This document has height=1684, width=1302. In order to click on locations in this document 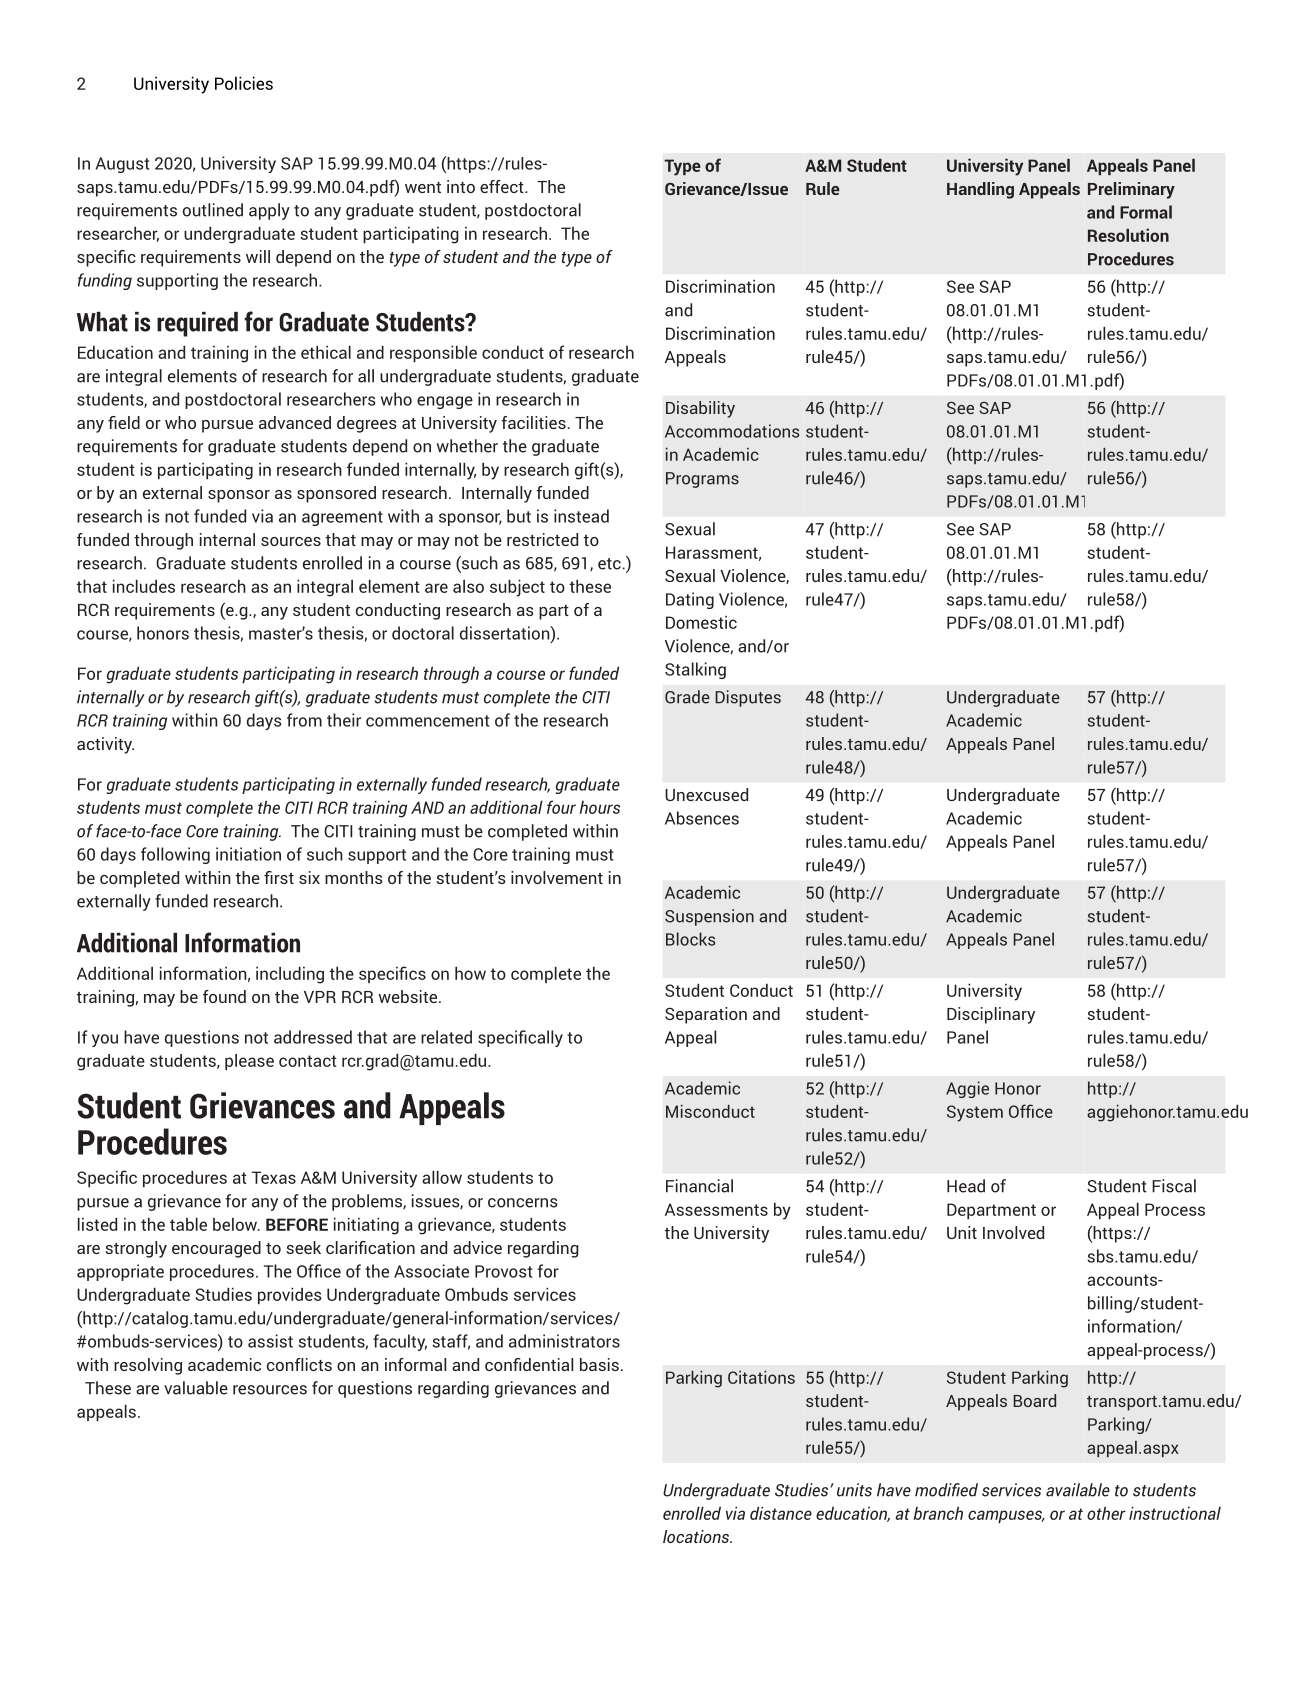, I will do `click(697, 1536)`.
